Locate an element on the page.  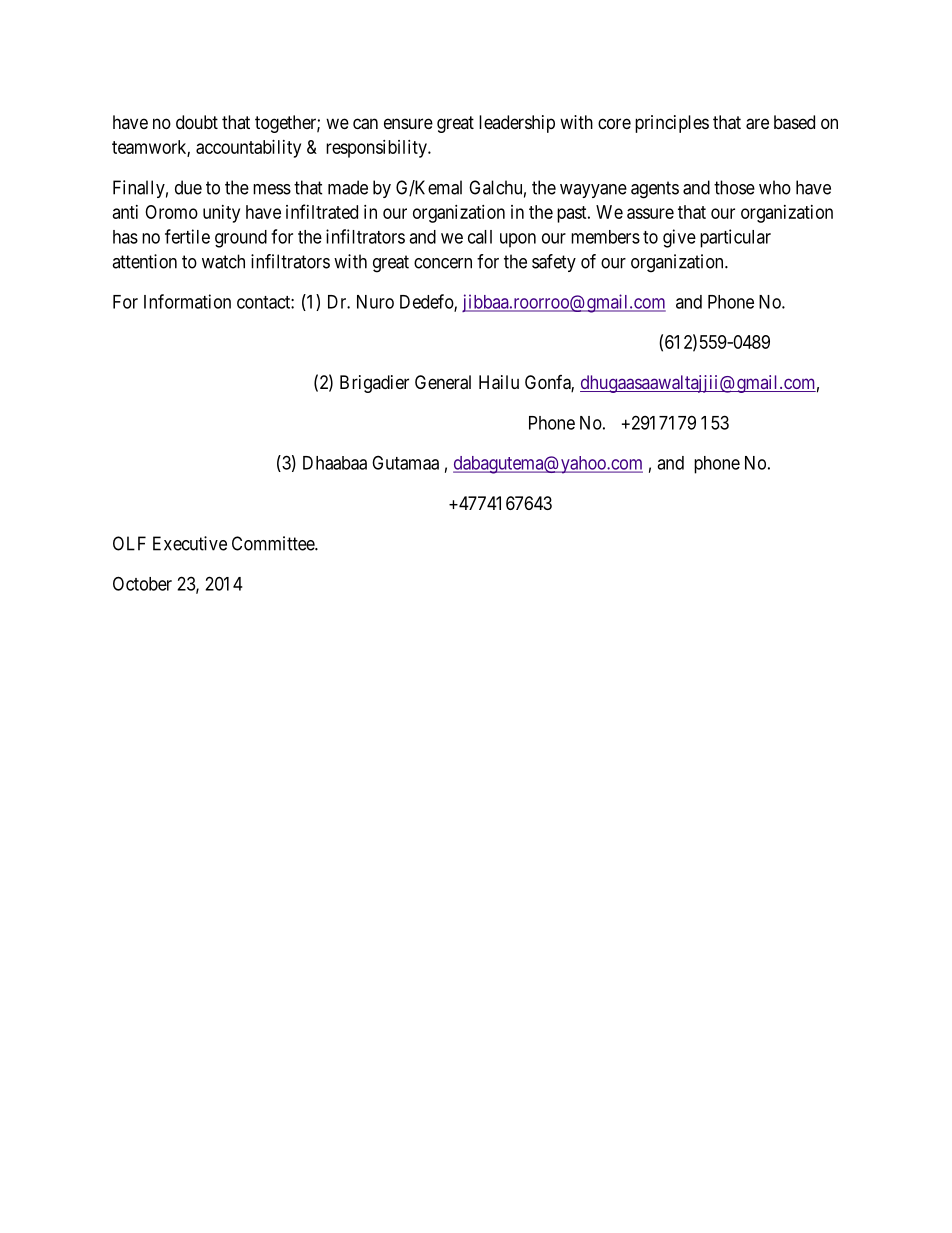
safety is located at coordinates (554, 263).
